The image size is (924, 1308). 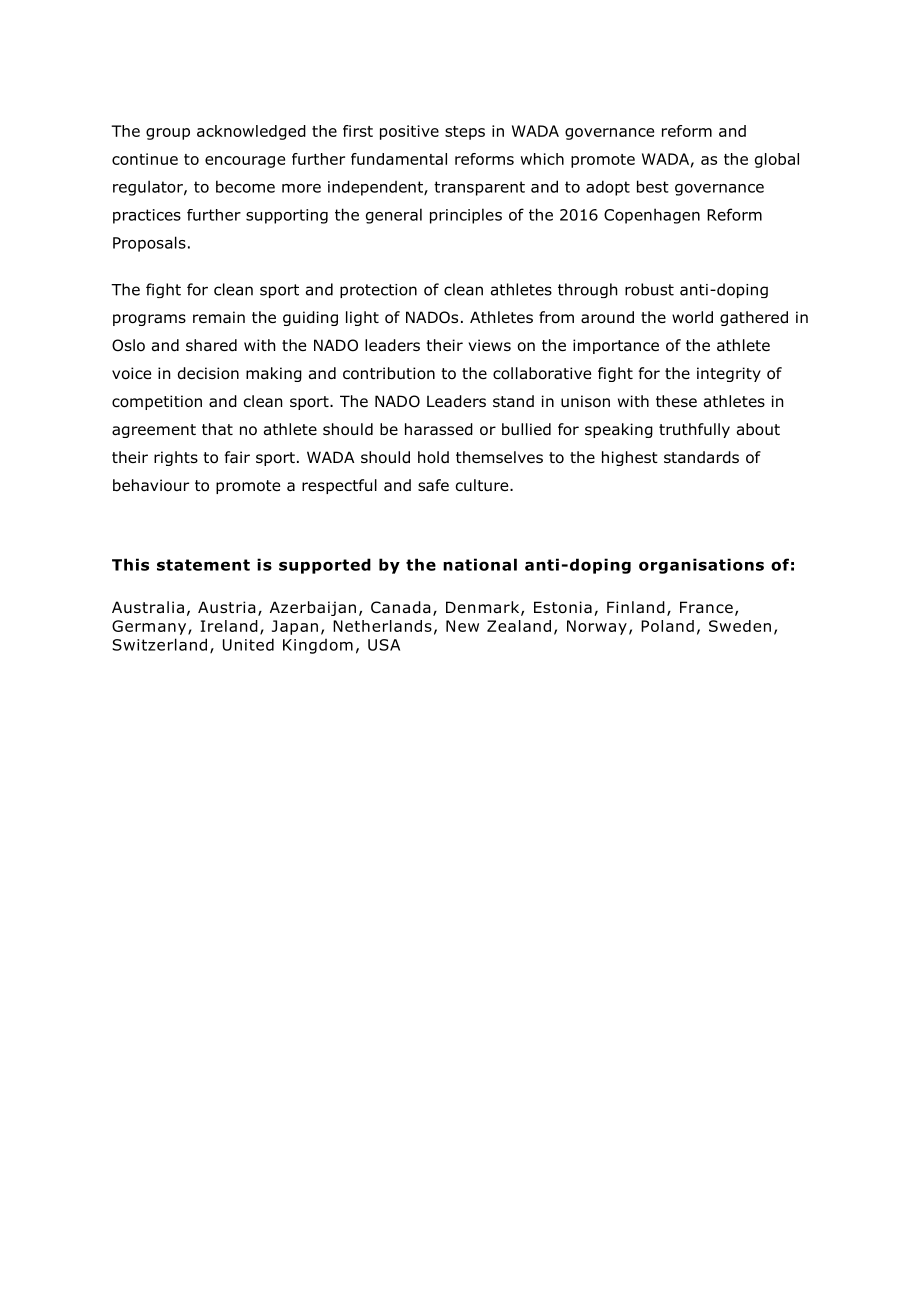 I want to click on group, so click(x=168, y=134).
